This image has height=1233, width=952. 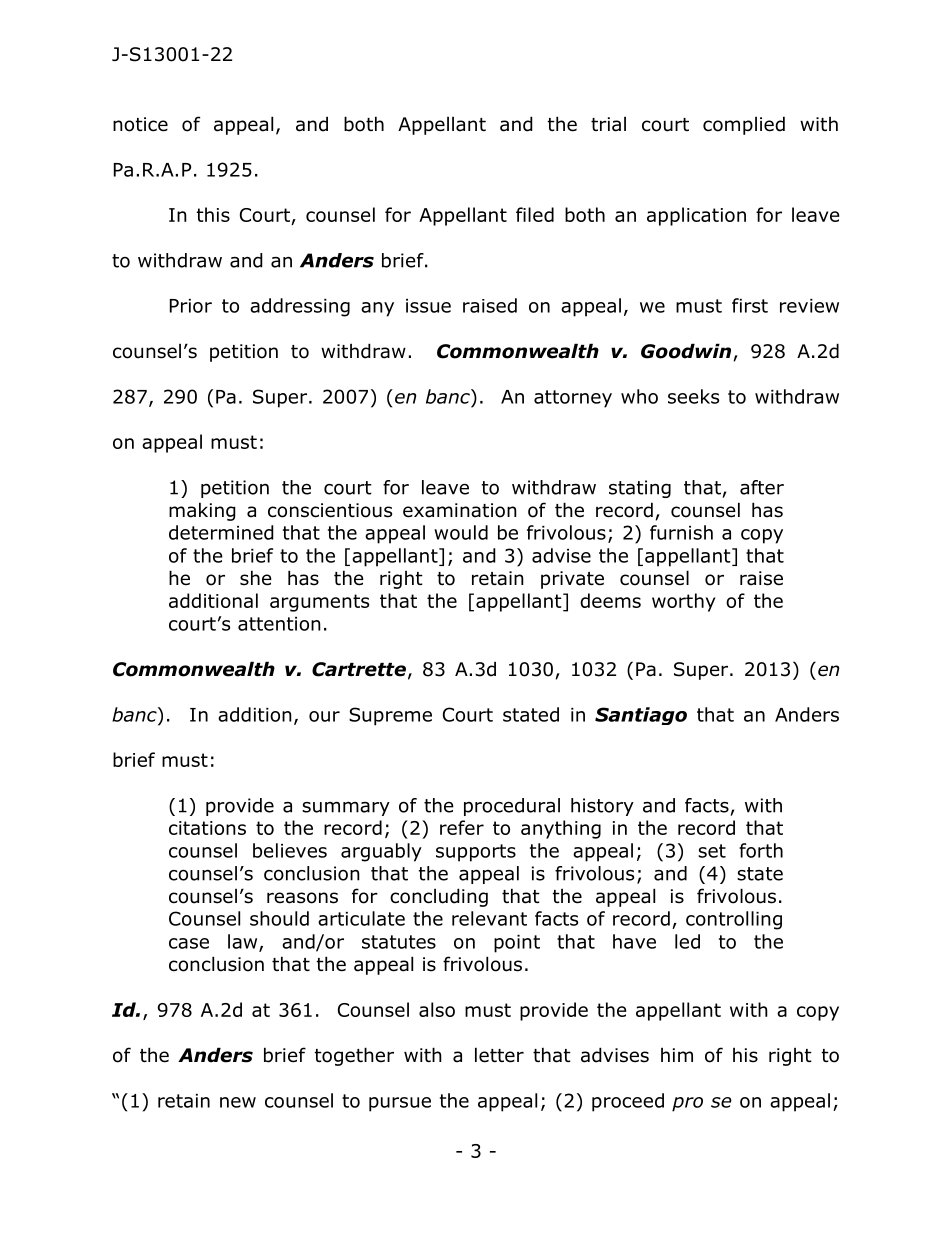 I want to click on this, so click(x=213, y=214).
